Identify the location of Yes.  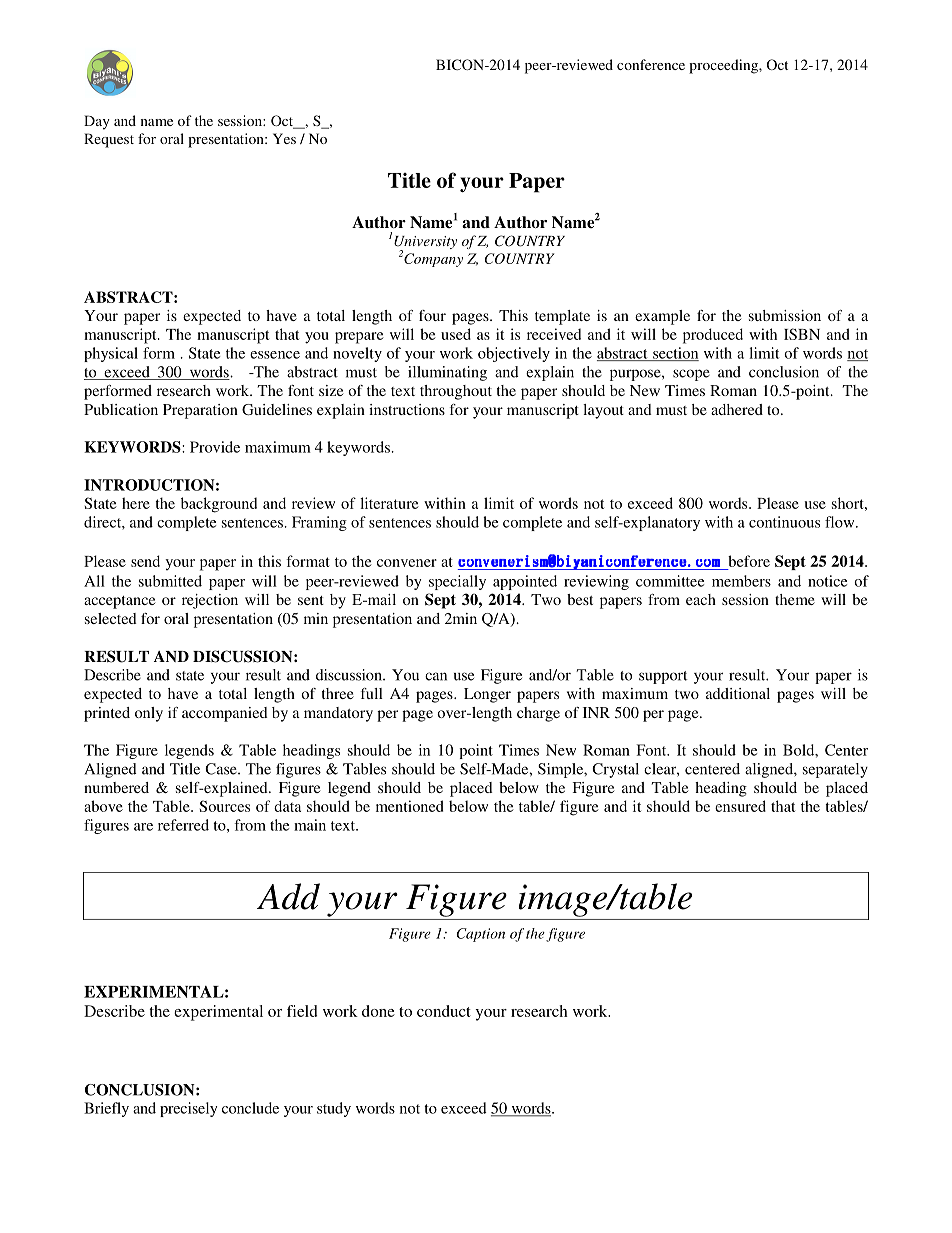
(284, 138).
